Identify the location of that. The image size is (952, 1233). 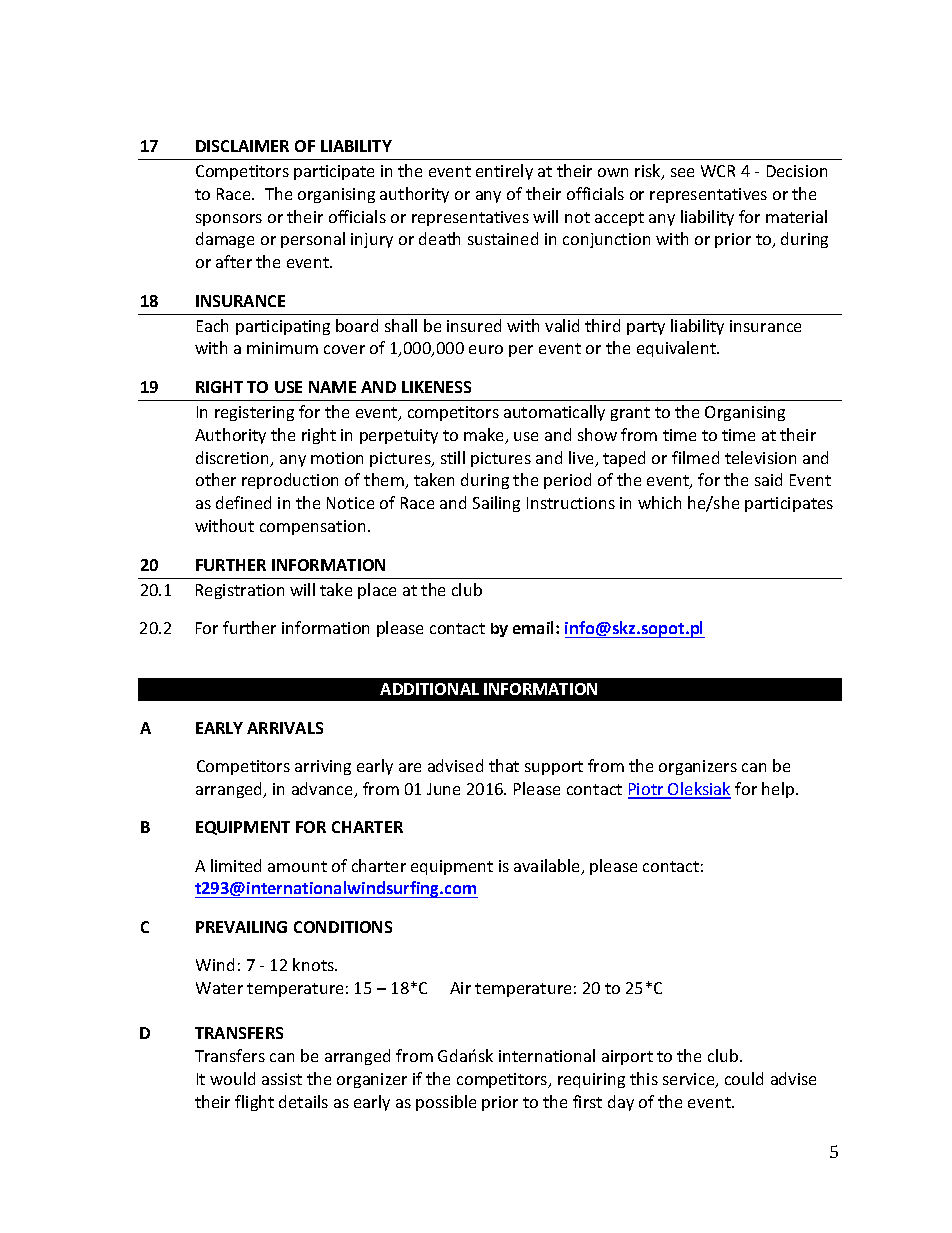
(504, 765).
